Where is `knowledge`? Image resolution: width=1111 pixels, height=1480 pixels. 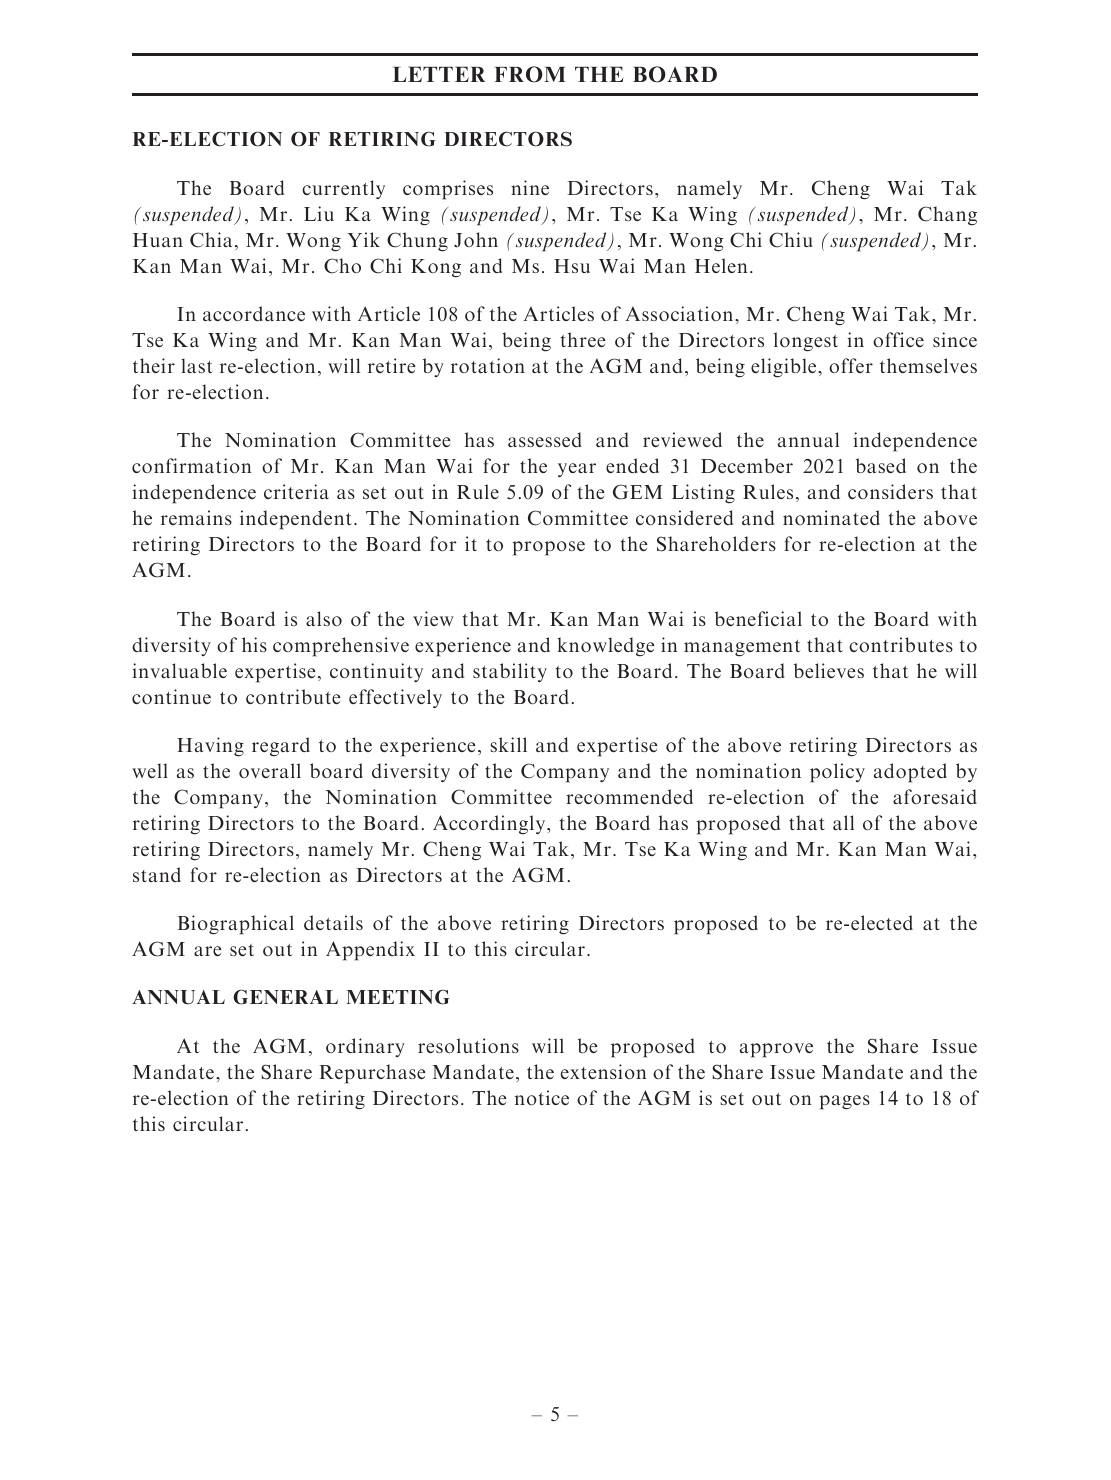 knowledge is located at coordinates (606, 647).
